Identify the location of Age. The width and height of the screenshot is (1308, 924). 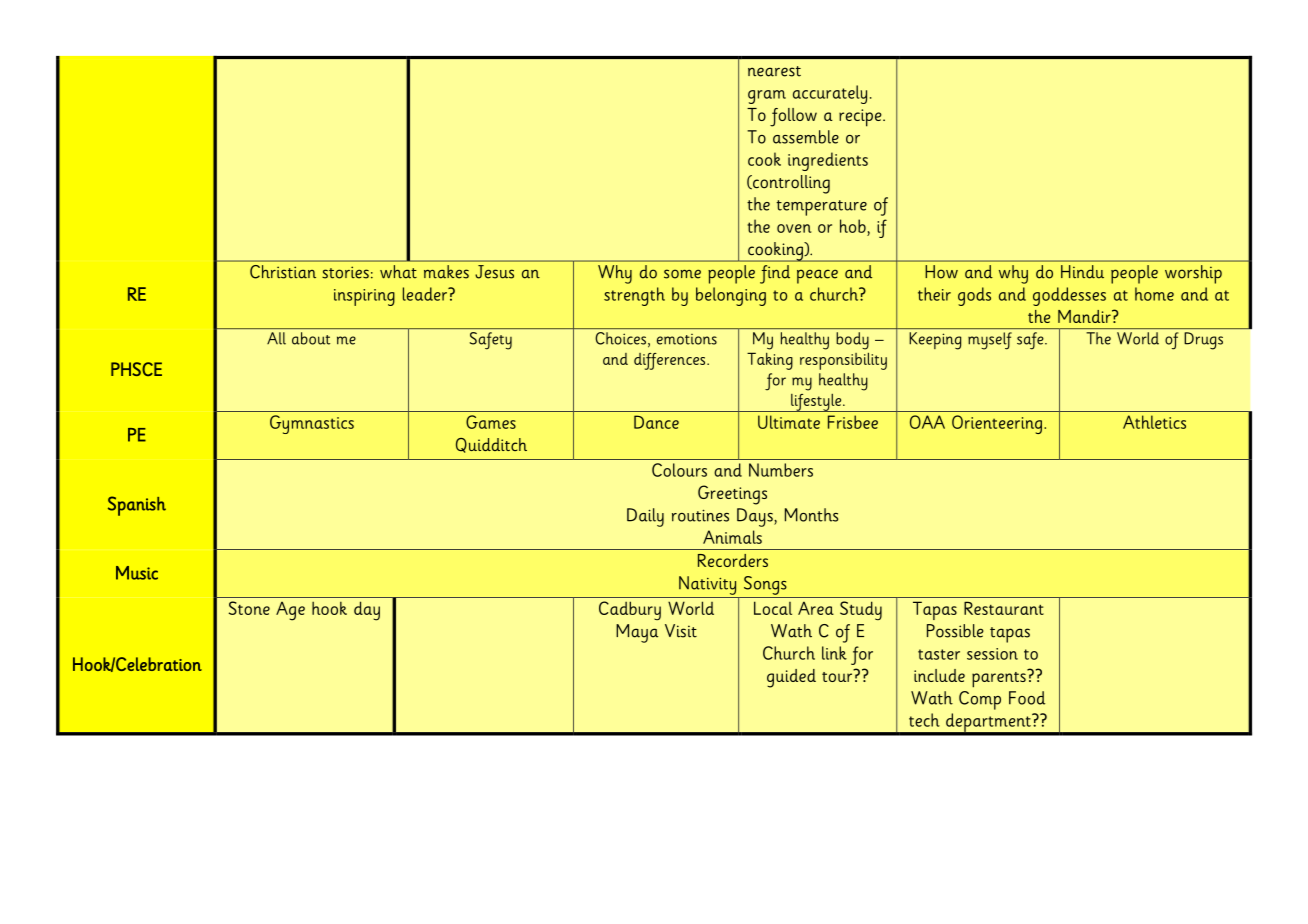
(290, 611).
